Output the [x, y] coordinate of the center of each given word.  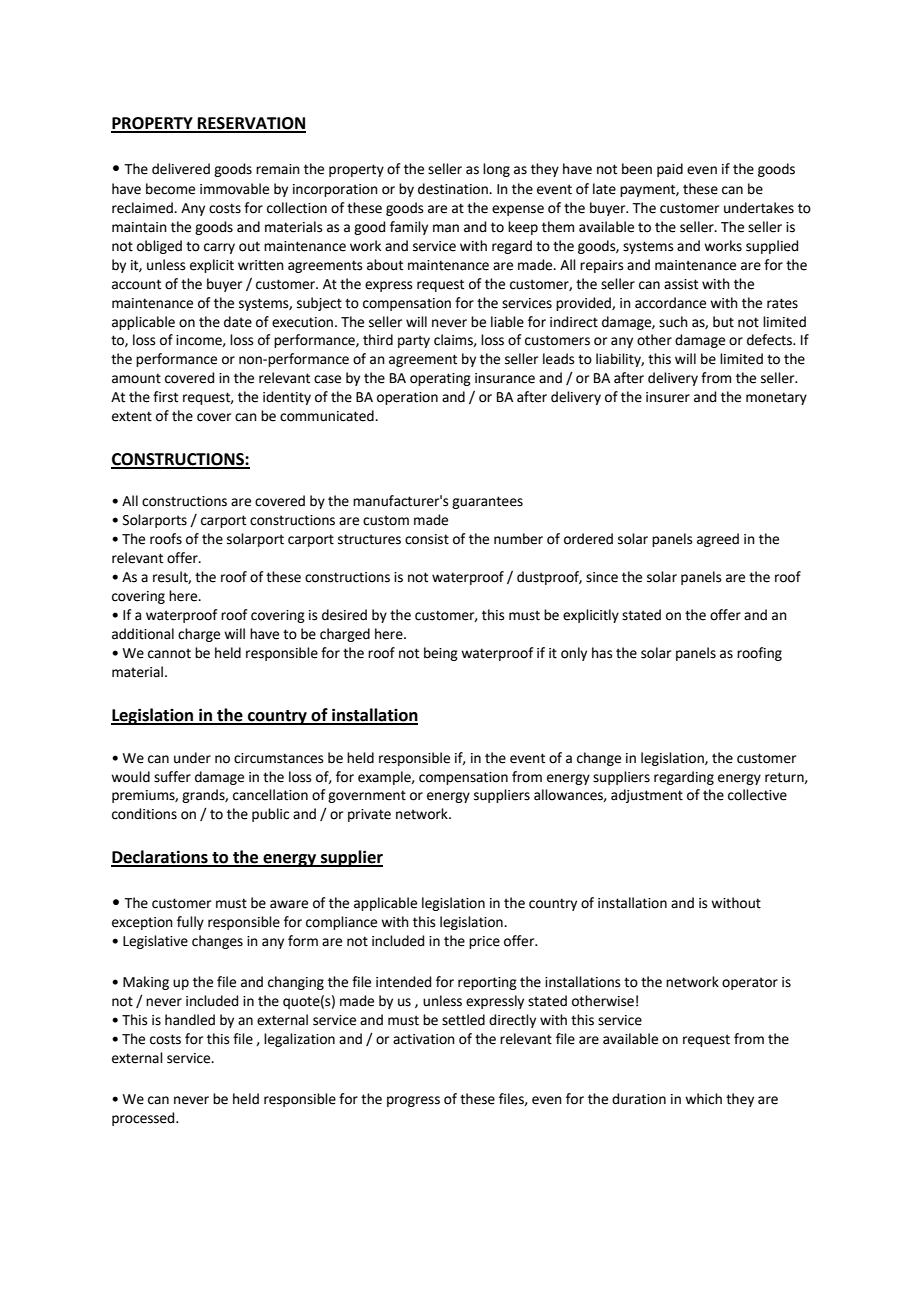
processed [144, 1119]
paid [670, 170]
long [496, 170]
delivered [181, 169]
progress [413, 1101]
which [703, 1099]
